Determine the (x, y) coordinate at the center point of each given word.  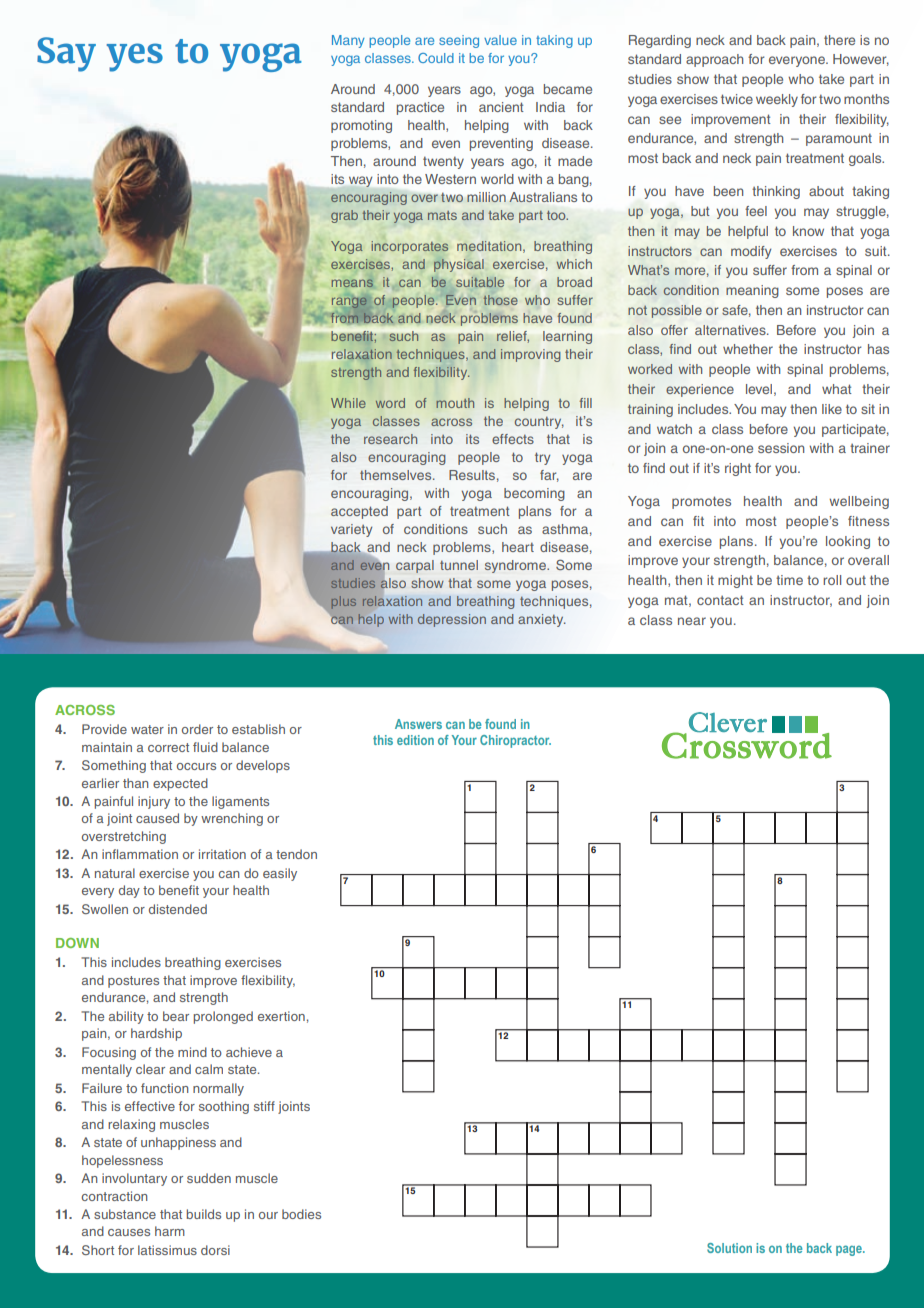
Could (436, 58)
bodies (301, 1214)
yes (134, 57)
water (147, 729)
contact (720, 600)
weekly (777, 100)
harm (170, 1231)
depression (452, 620)
